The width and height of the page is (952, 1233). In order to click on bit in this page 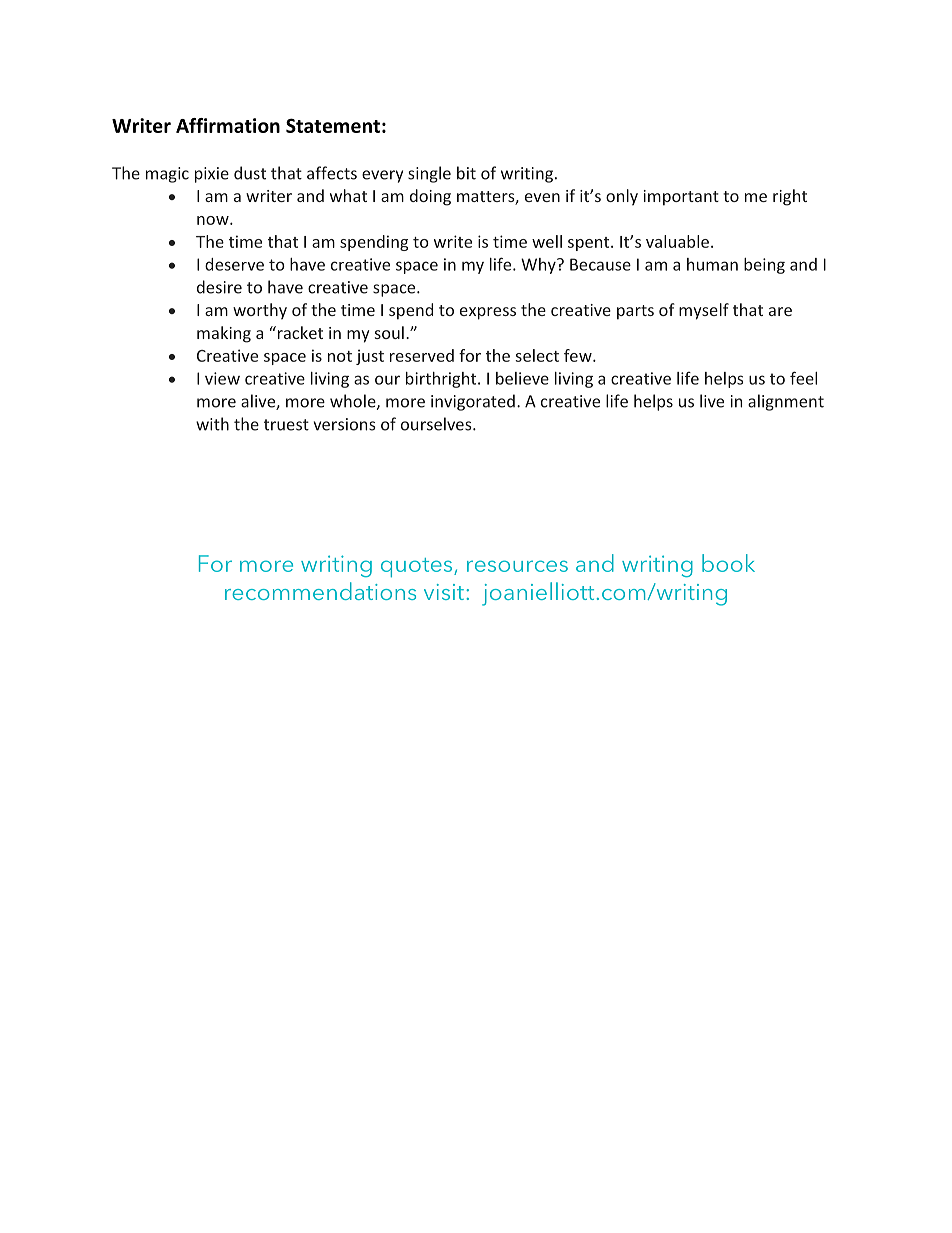, I will do `click(466, 173)`.
